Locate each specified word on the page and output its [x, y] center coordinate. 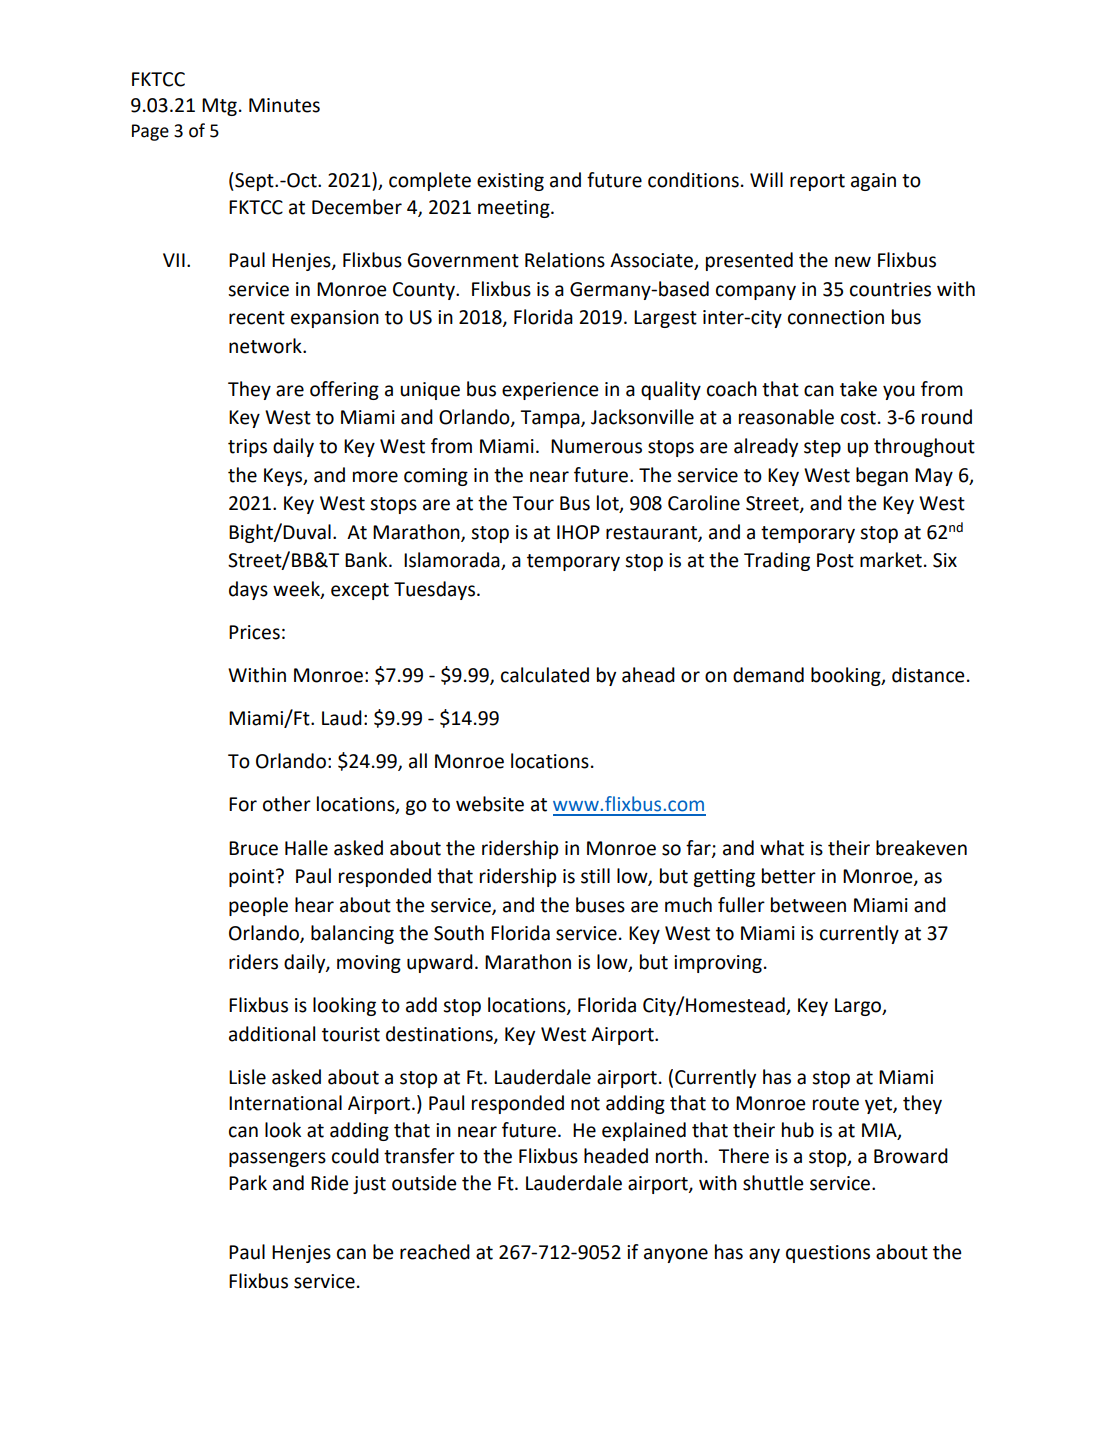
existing [510, 182]
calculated [545, 675]
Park [248, 1183]
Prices [254, 632]
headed [616, 1156]
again [873, 182]
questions [828, 1254]
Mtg [219, 107]
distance [928, 675]
